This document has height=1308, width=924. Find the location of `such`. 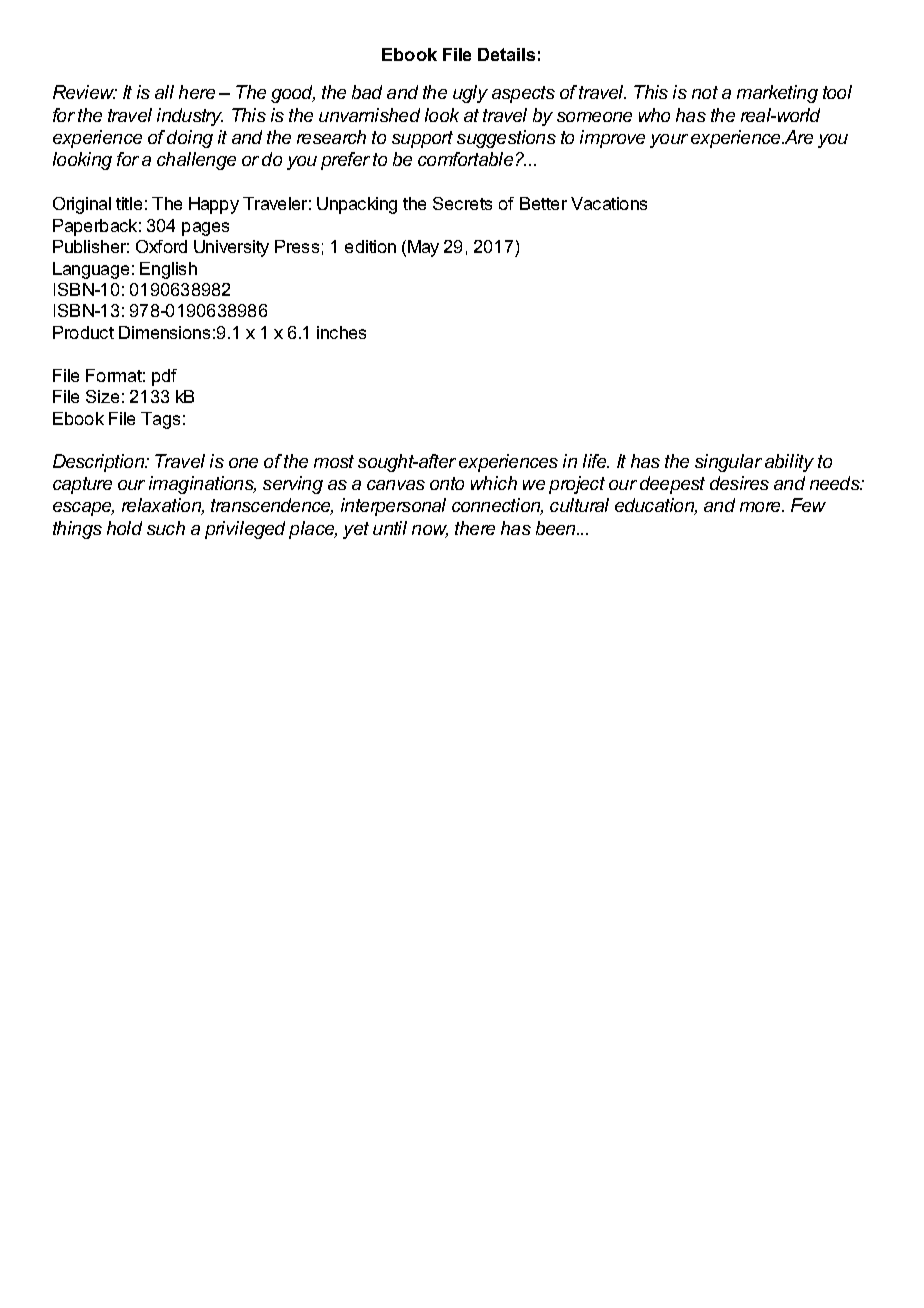

such is located at coordinates (166, 528).
